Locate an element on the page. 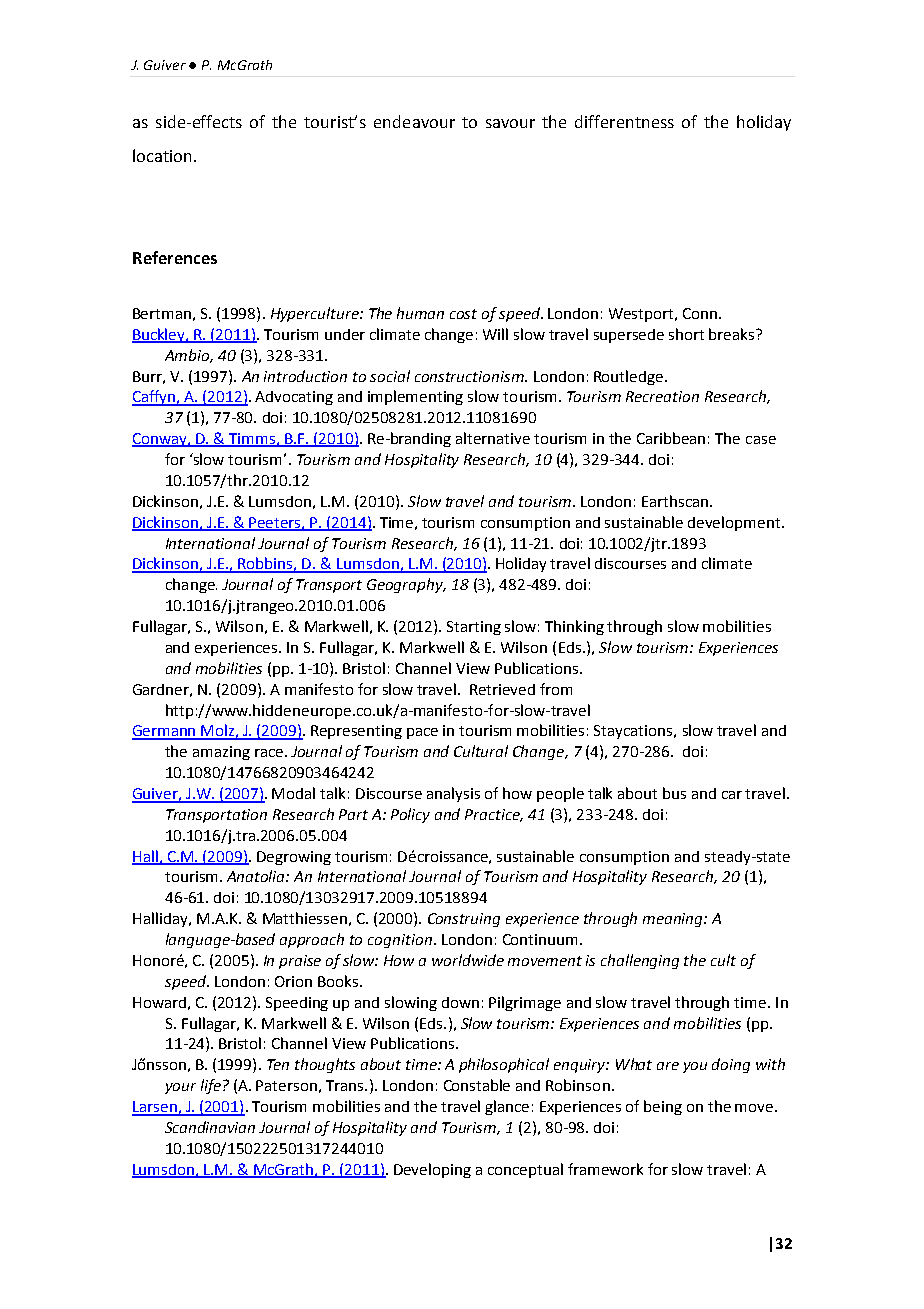 This image has height=1309, width=924. Scandinavian is located at coordinates (210, 1127).
